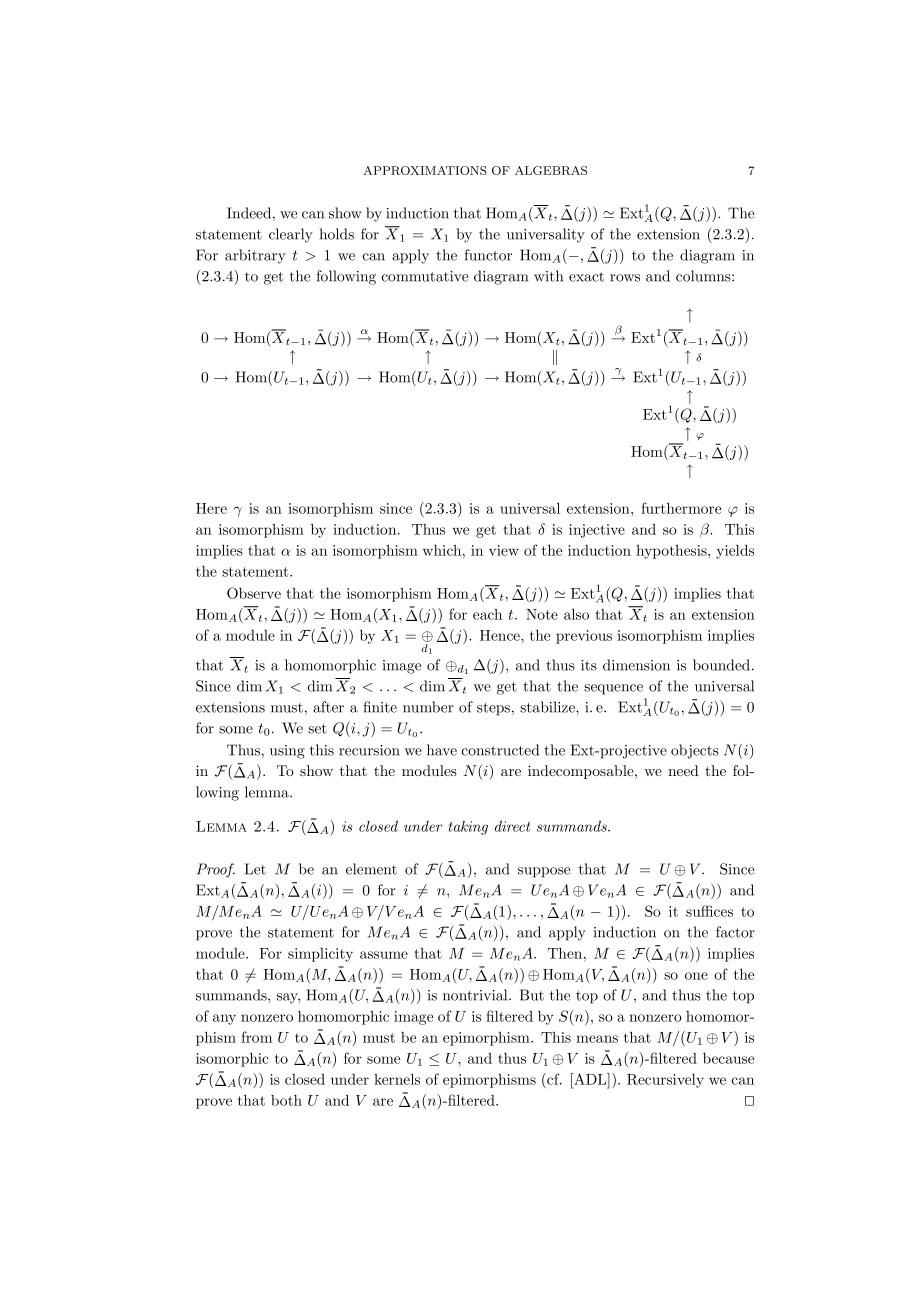 This screenshot has width=924, height=1308. What do you see at coordinates (286, 1100) in the screenshot?
I see `both` at bounding box center [286, 1100].
